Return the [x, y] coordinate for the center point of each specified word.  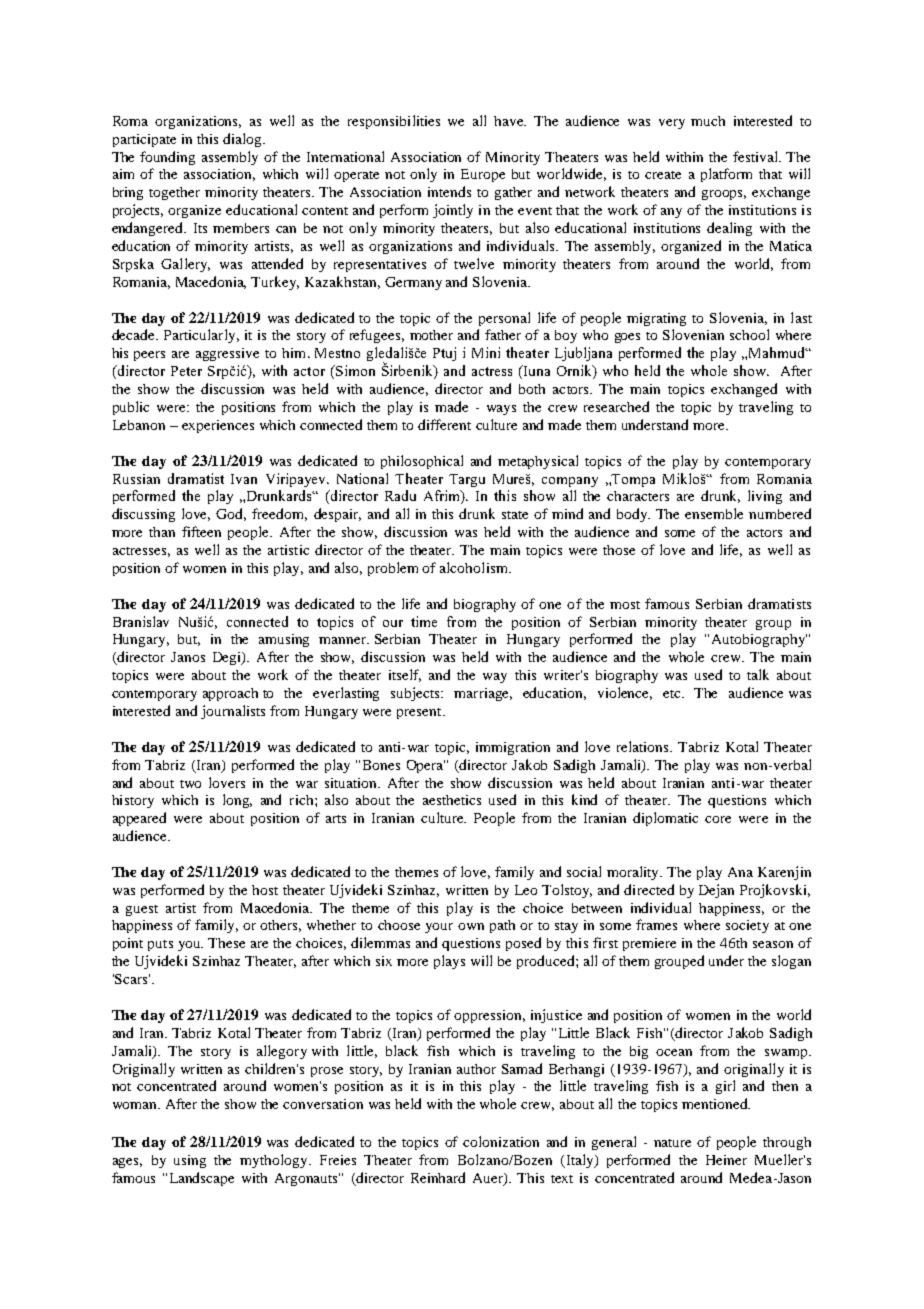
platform [726, 175]
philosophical [422, 462]
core [718, 819]
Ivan [244, 479]
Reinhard [438, 1177]
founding [167, 158]
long [237, 801]
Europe [483, 175]
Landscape [202, 1179]
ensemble [714, 513]
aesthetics [452, 800]
